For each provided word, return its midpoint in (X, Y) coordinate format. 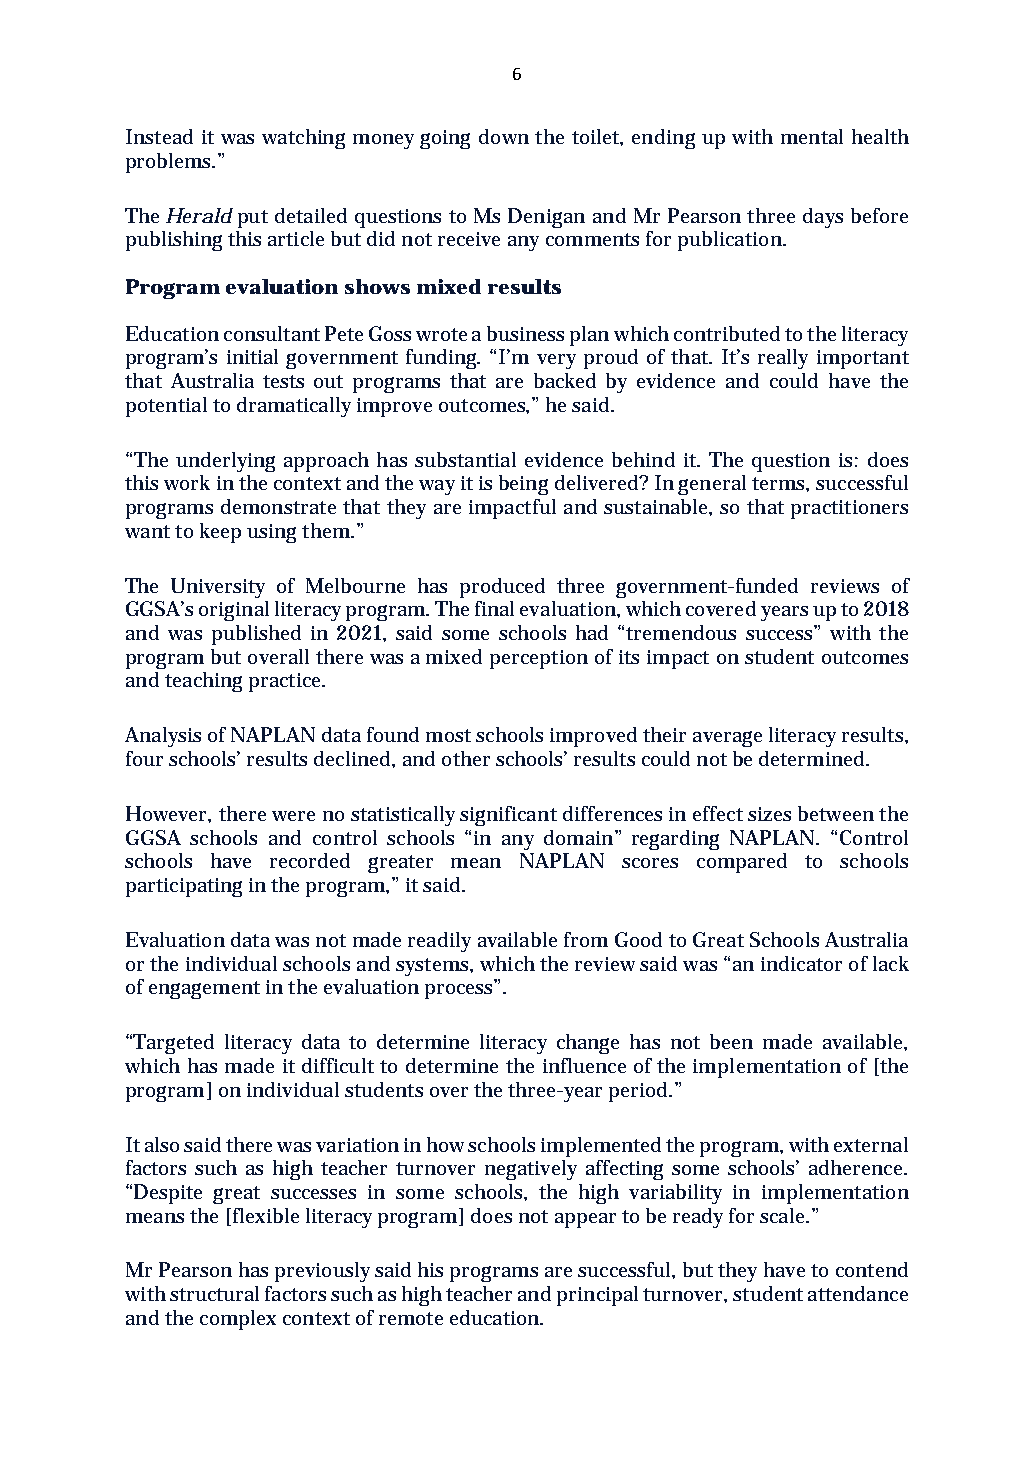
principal (597, 1296)
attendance (858, 1293)
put (253, 219)
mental (812, 136)
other (466, 758)
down (504, 136)
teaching (203, 682)
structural (214, 1293)
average (727, 739)
